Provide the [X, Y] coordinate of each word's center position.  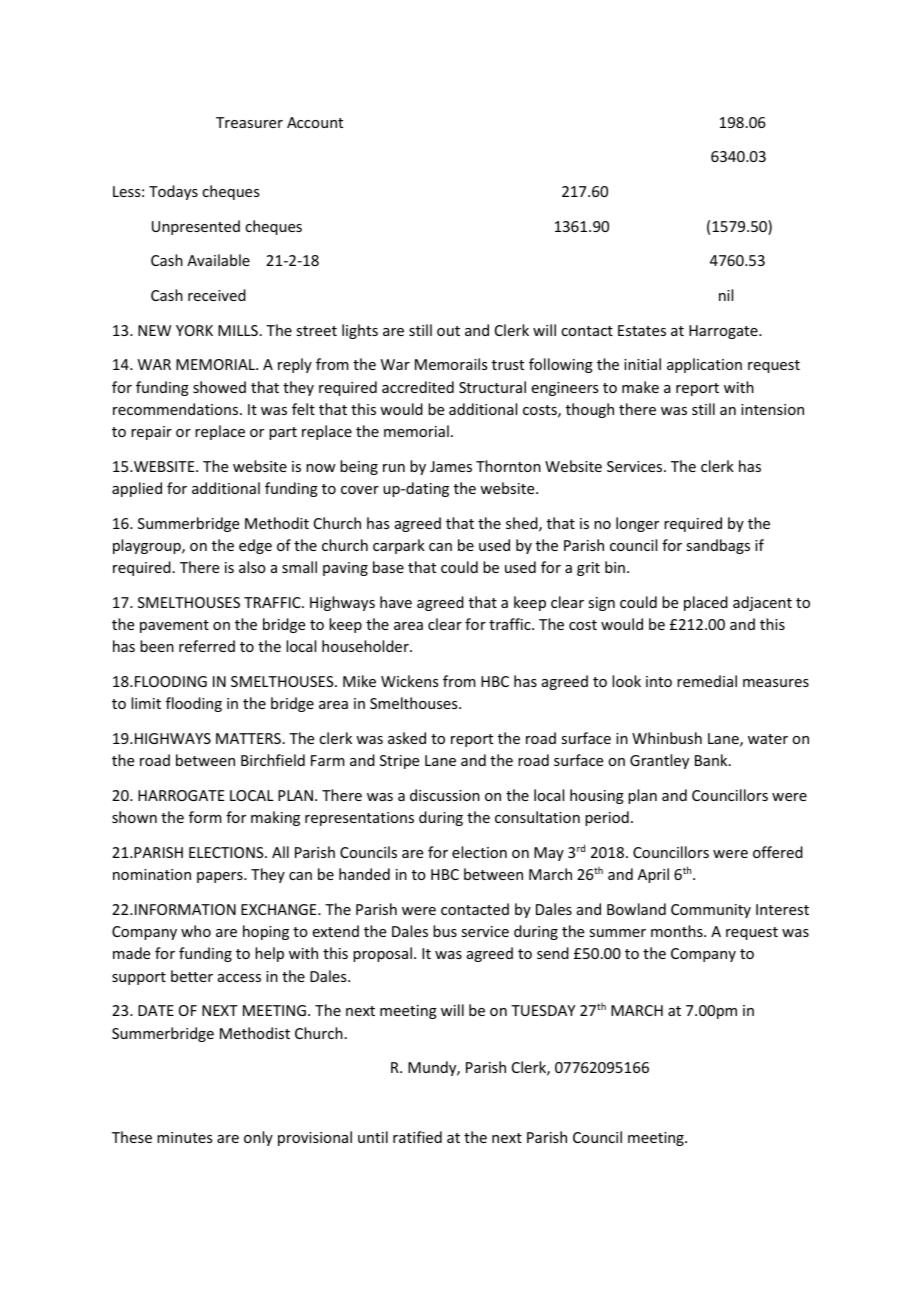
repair [151, 433]
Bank [712, 760]
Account [315, 122]
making [275, 818]
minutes [184, 1137]
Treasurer [249, 122]
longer [637, 524]
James [451, 466]
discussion [445, 795]
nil [726, 295]
